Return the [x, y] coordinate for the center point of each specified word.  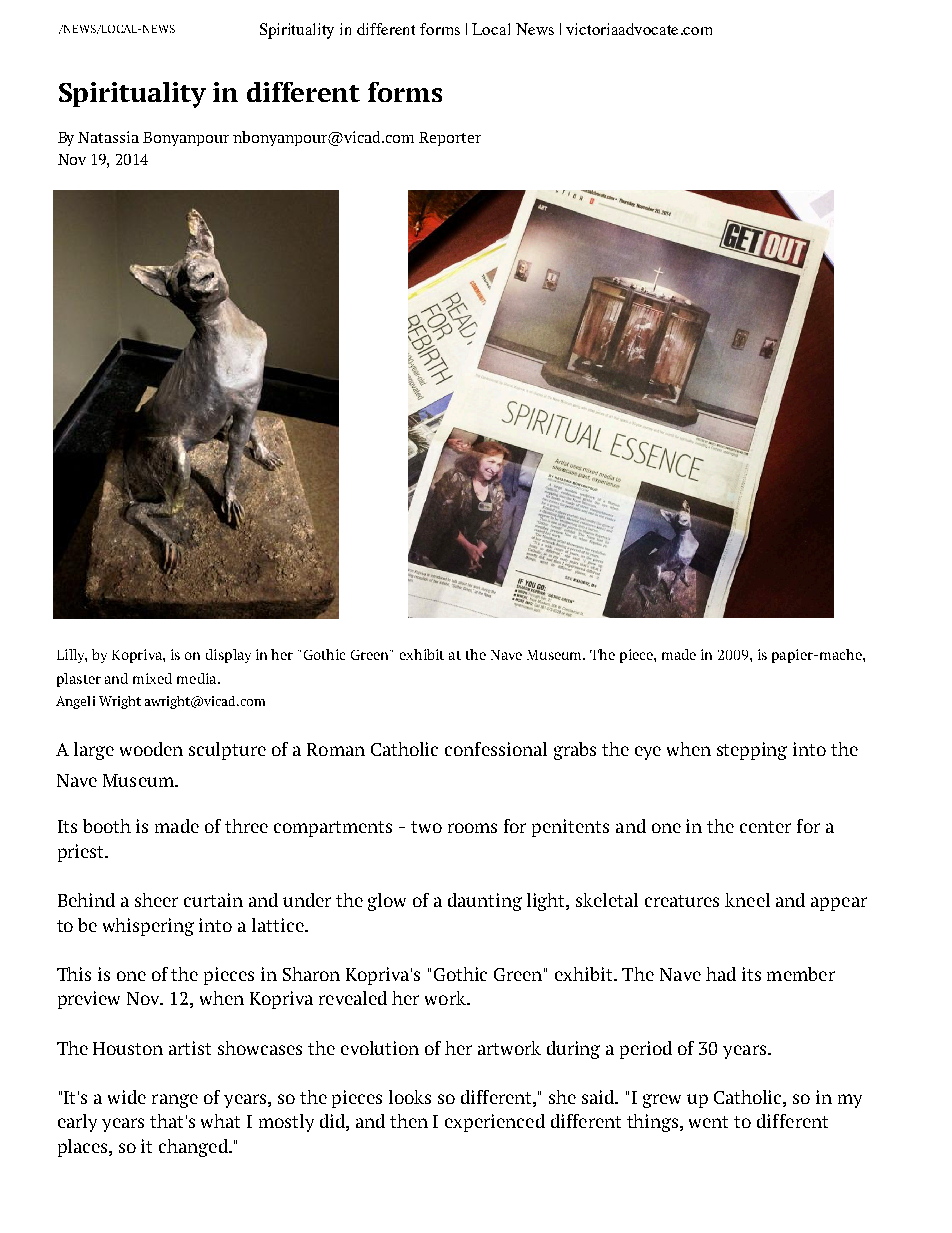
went [708, 1122]
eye [648, 753]
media [198, 678]
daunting [485, 902]
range [175, 1101]
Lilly [72, 656]
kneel [747, 900]
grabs [575, 751]
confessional [496, 749]
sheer [156, 900]
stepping [752, 751]
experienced [495, 1123]
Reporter [450, 139]
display [228, 656]
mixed [152, 678]
